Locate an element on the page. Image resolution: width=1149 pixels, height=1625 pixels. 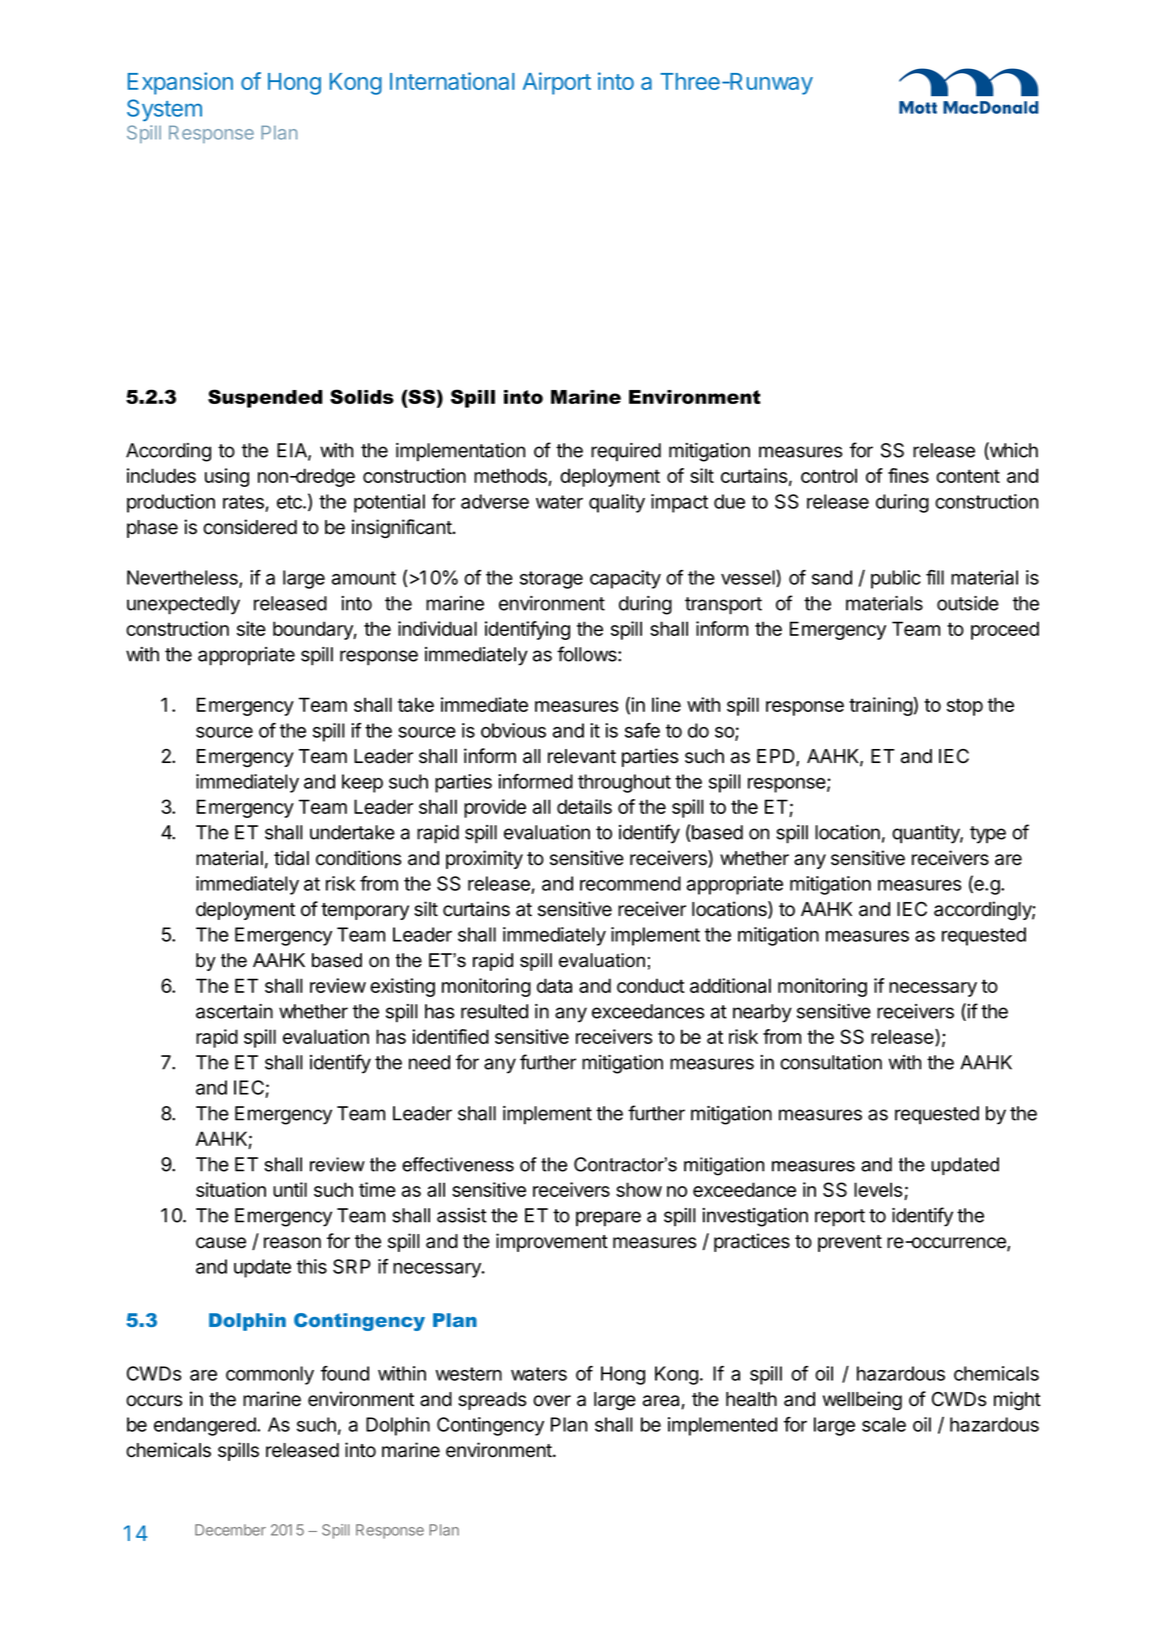
over is located at coordinates (552, 1401).
